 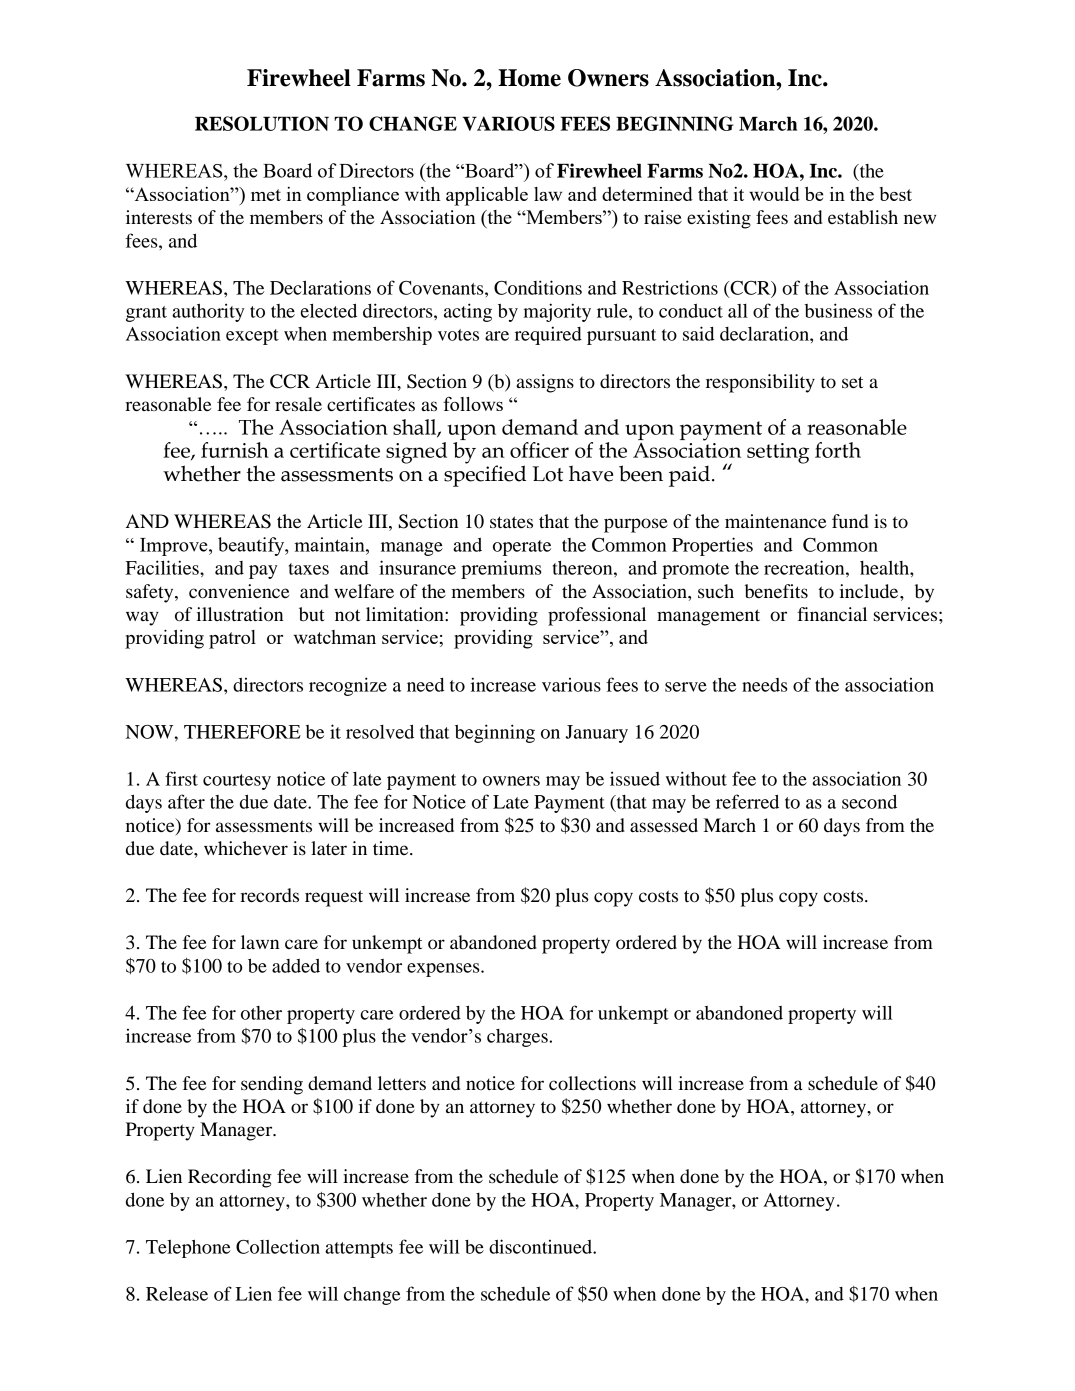 I want to click on letters, so click(x=402, y=1083).
